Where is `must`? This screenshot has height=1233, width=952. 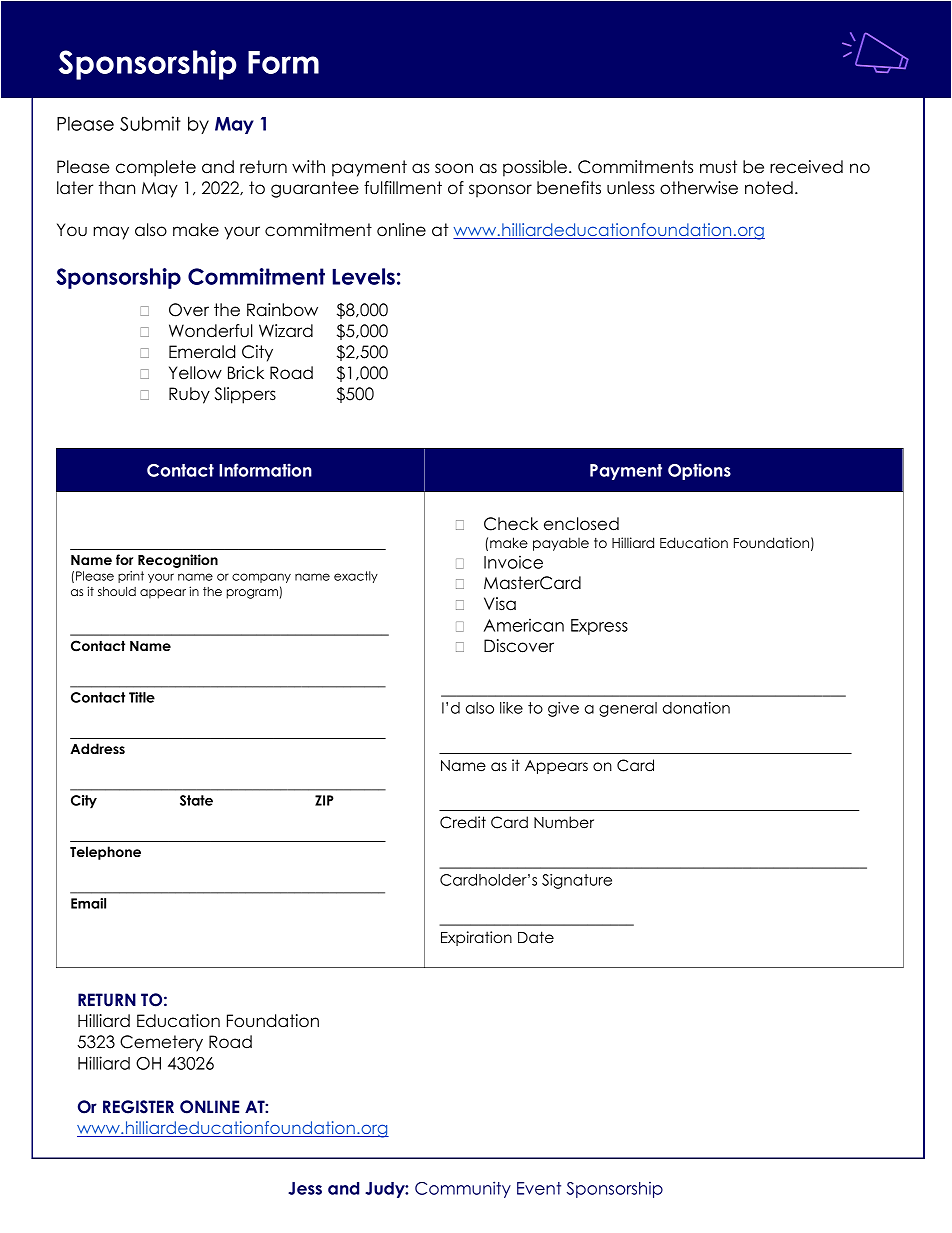 must is located at coordinates (718, 167).
